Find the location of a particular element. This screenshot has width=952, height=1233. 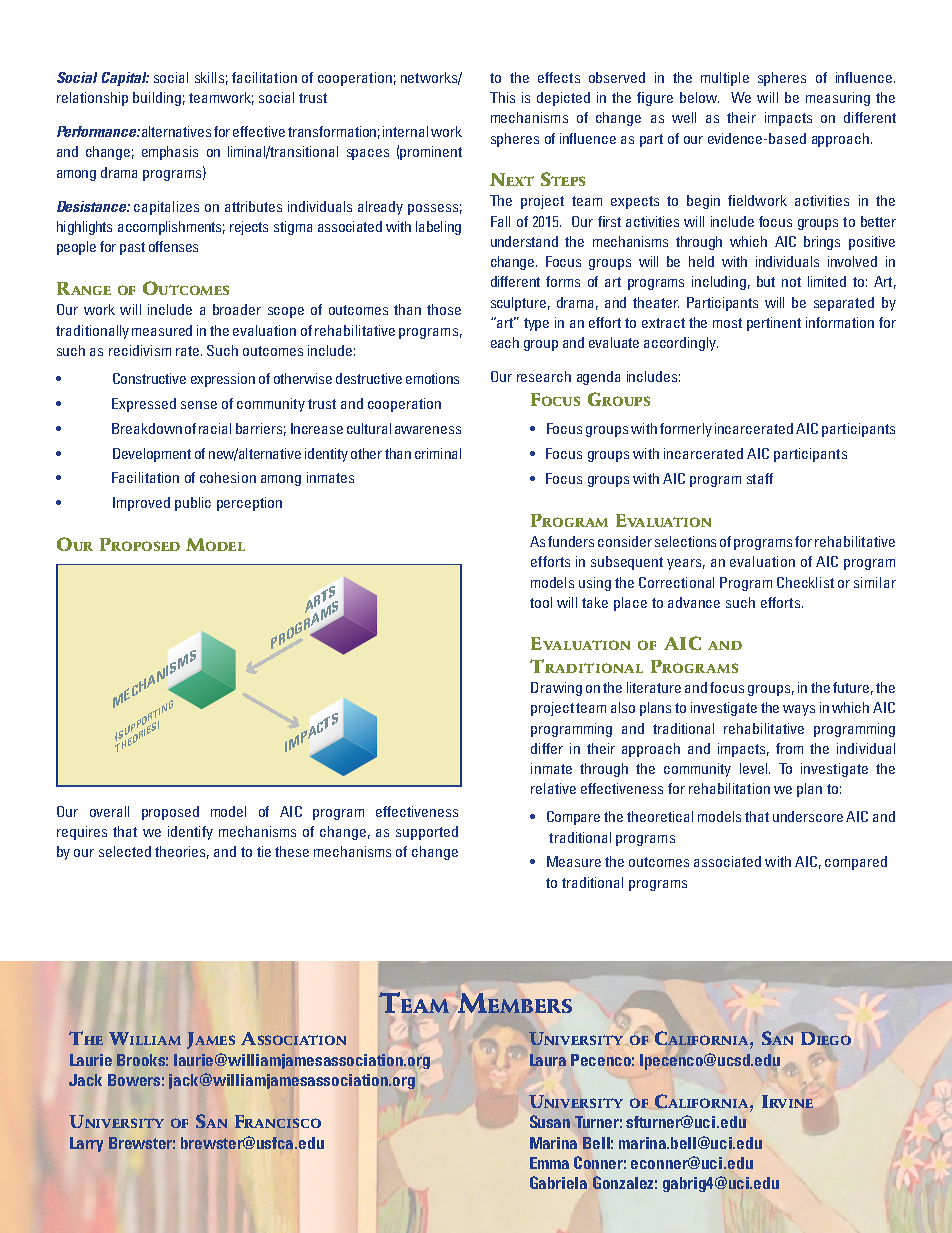

This is located at coordinates (502, 97).
